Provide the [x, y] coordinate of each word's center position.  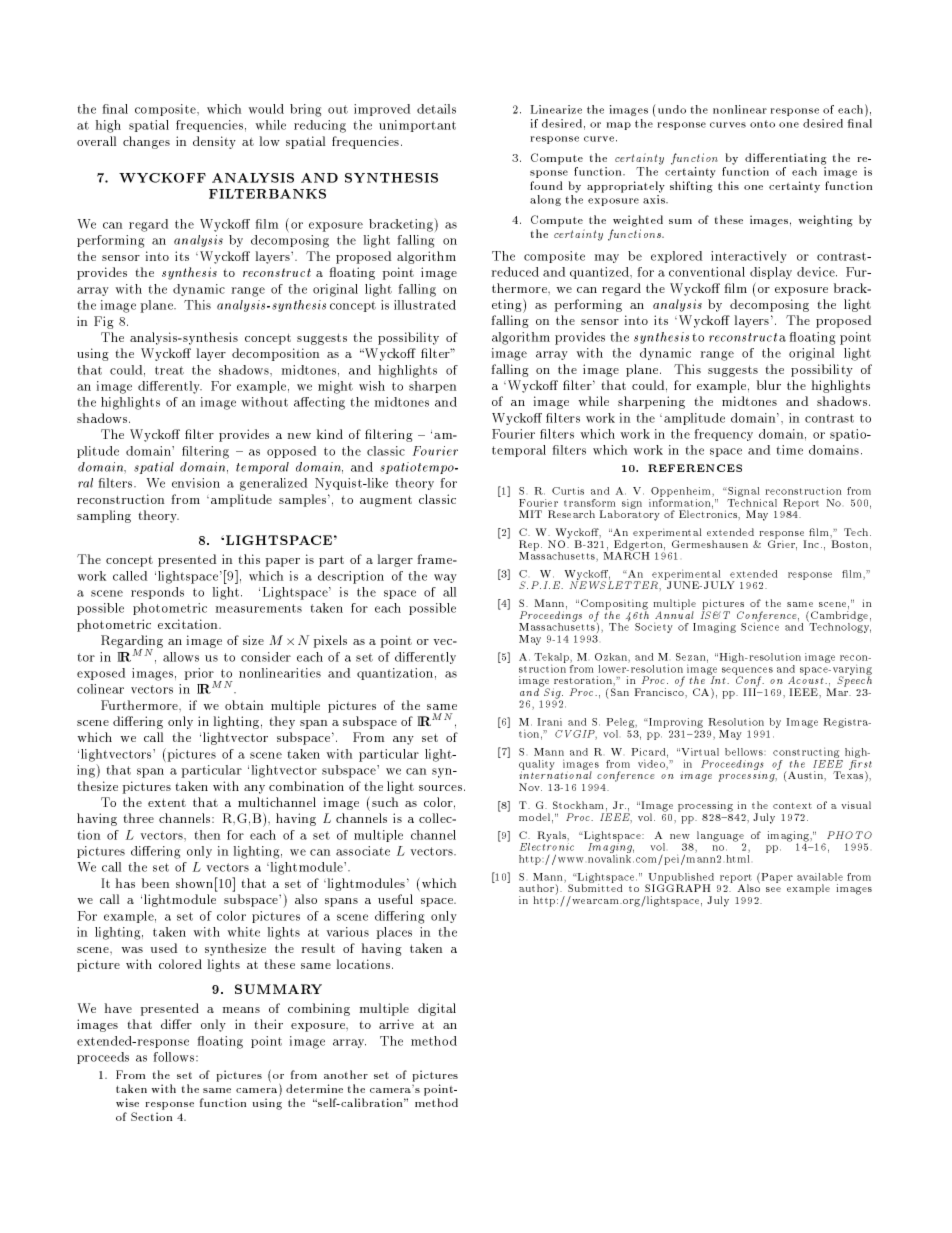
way [445, 578]
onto [762, 124]
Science [760, 625]
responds [157, 593]
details [436, 109]
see [773, 889]
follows [175, 1057]
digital [437, 1009]
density [214, 142]
